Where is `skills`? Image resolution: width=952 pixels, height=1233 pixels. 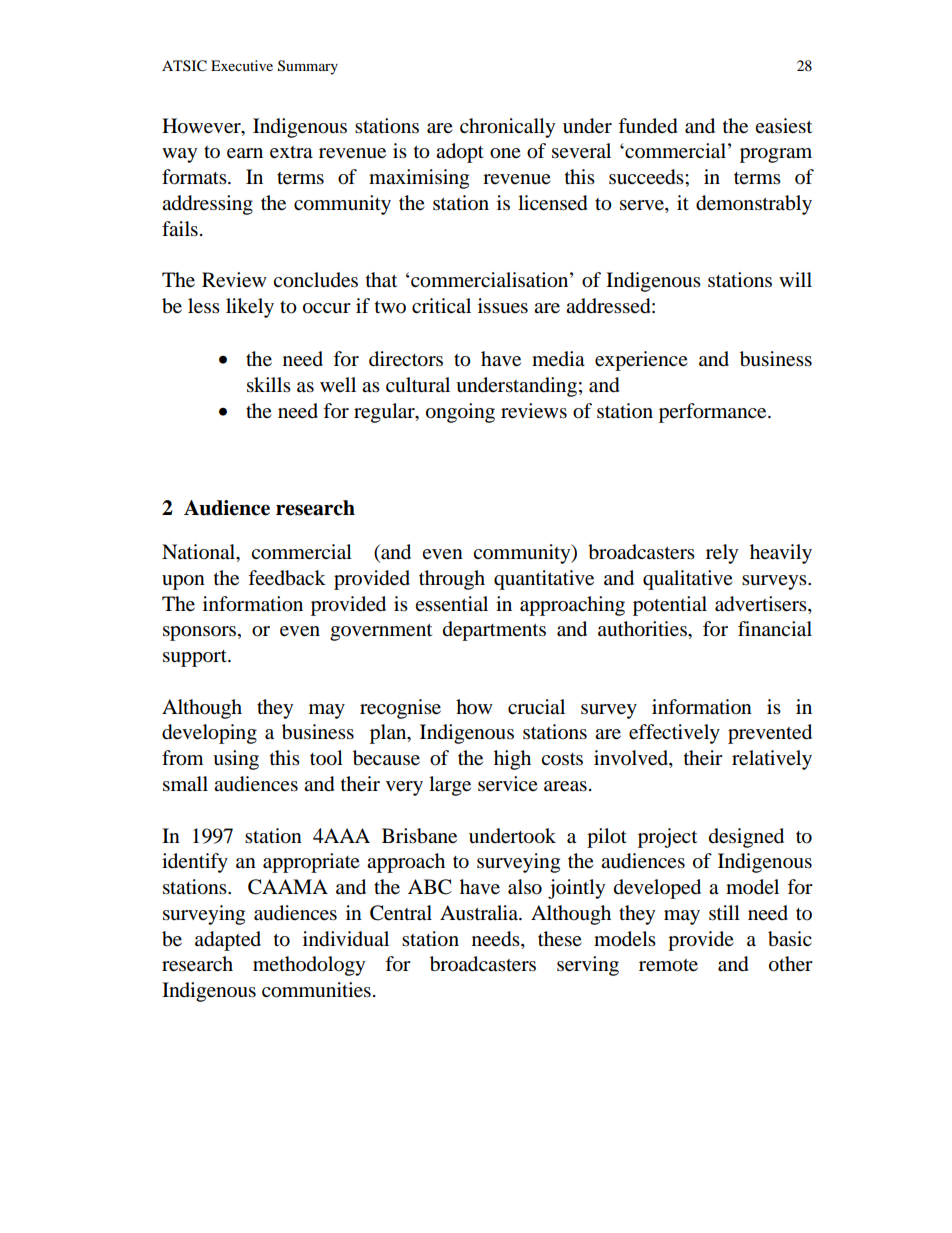 skills is located at coordinates (269, 385).
